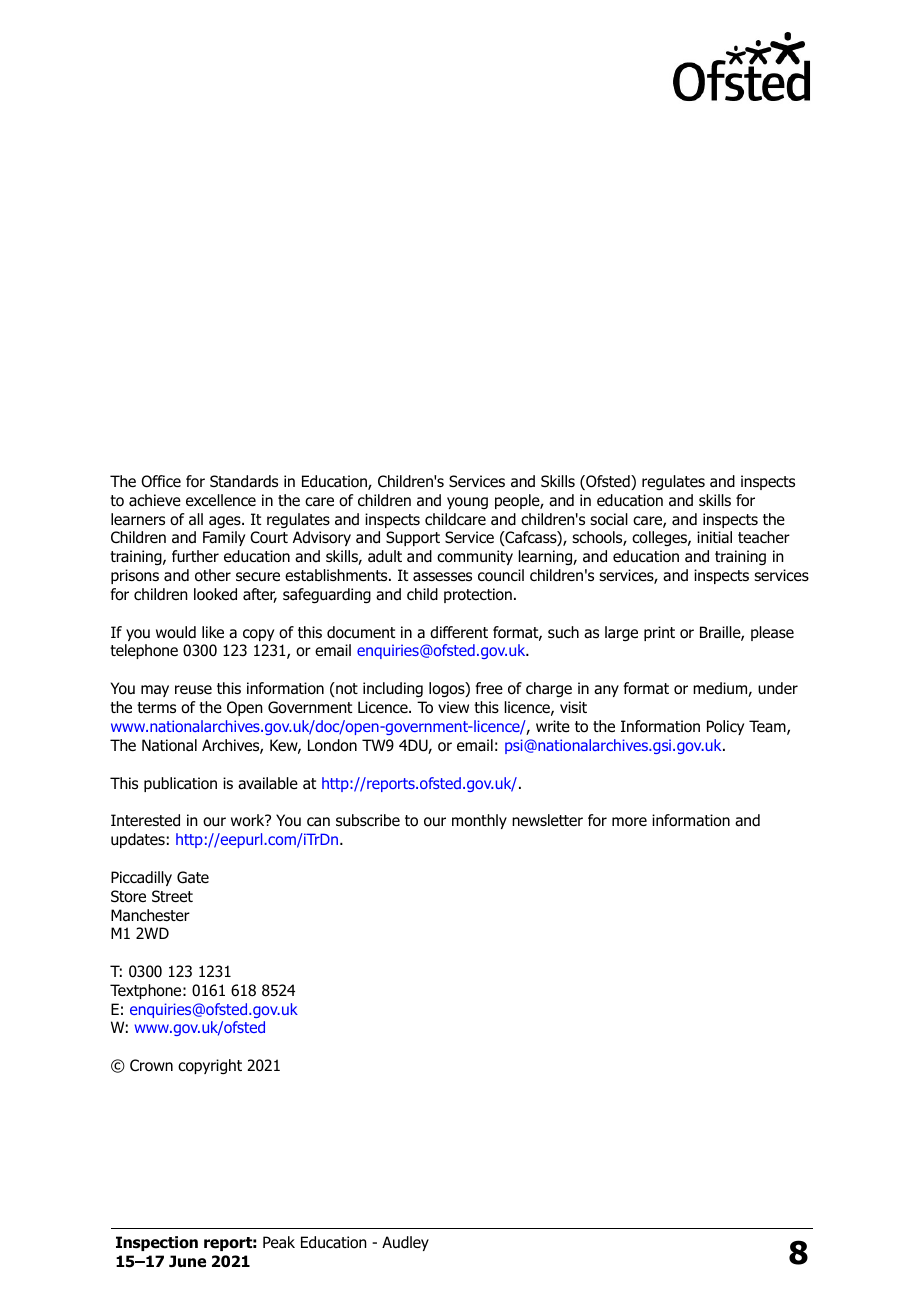  What do you see at coordinates (453, 707) in the document?
I see `view` at bounding box center [453, 707].
